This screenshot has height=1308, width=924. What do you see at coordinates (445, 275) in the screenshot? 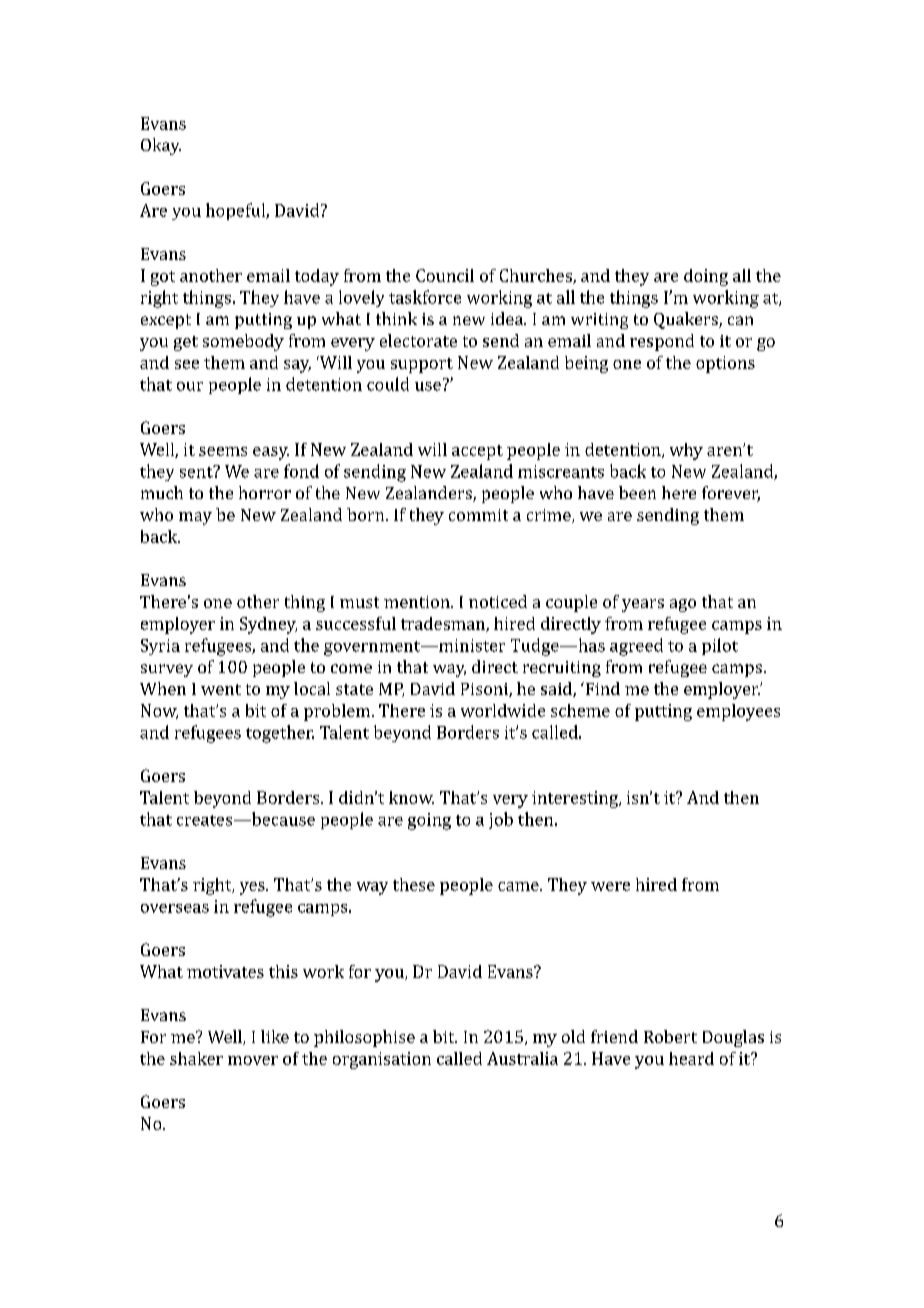
I see `Council` at bounding box center [445, 275].
